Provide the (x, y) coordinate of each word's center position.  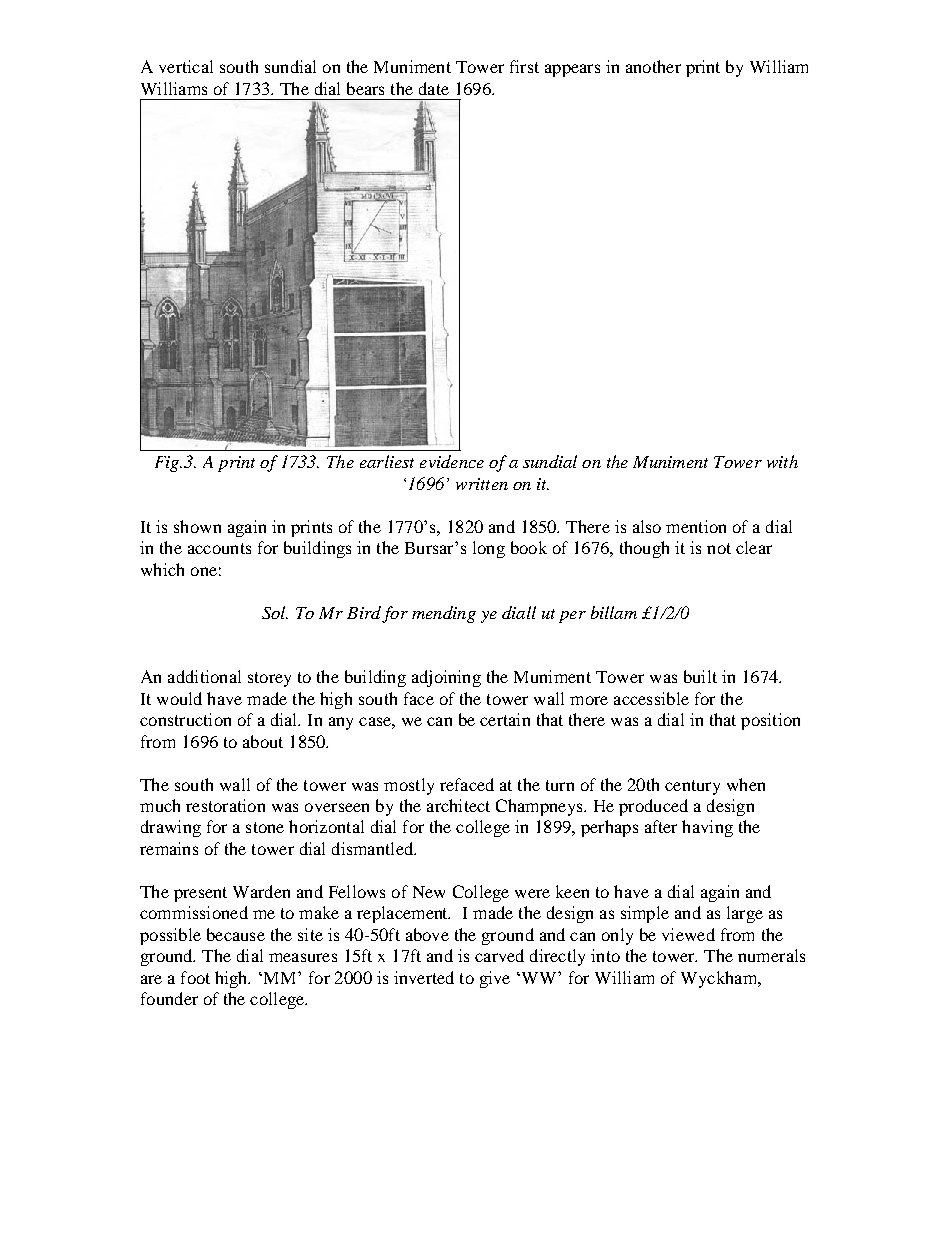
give (495, 979)
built (700, 676)
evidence (452, 461)
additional (204, 676)
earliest (387, 461)
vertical (186, 66)
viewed (688, 934)
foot (195, 977)
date (434, 88)
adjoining (446, 678)
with (782, 461)
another (653, 66)
